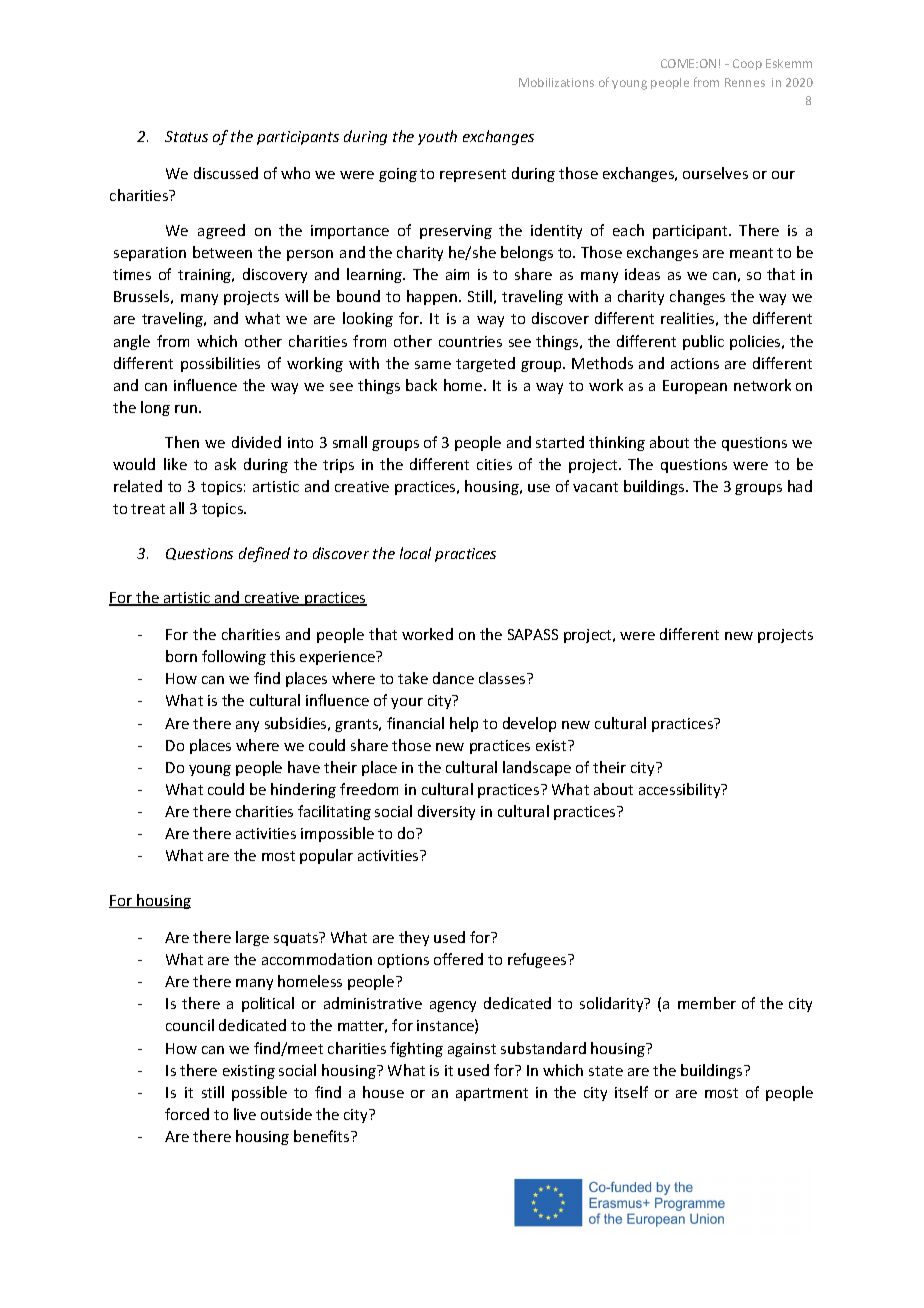  Describe the element at coordinates (182, 442) in the document. I see `Then` at that location.
